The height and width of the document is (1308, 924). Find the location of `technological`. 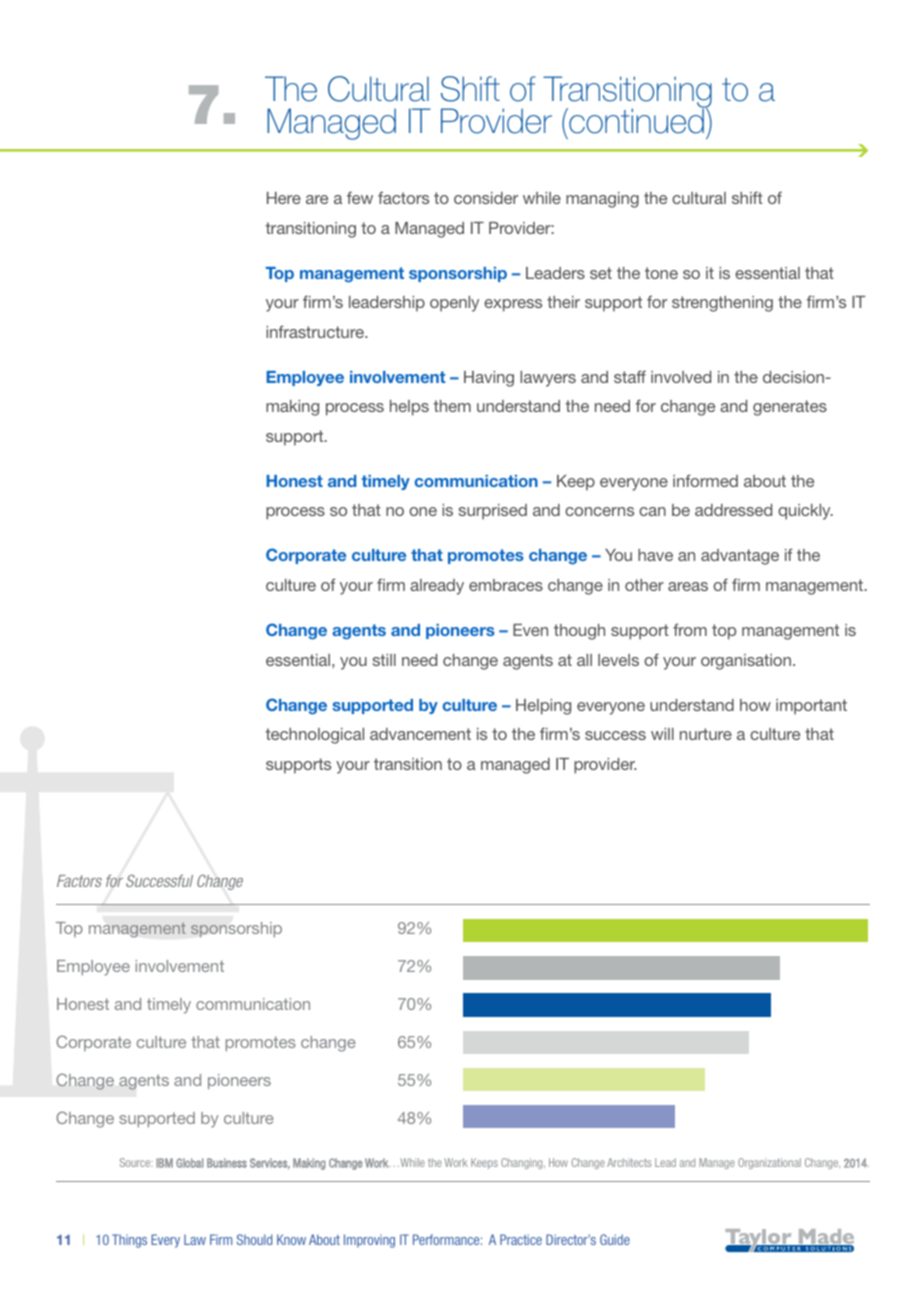

technological is located at coordinates (314, 736).
